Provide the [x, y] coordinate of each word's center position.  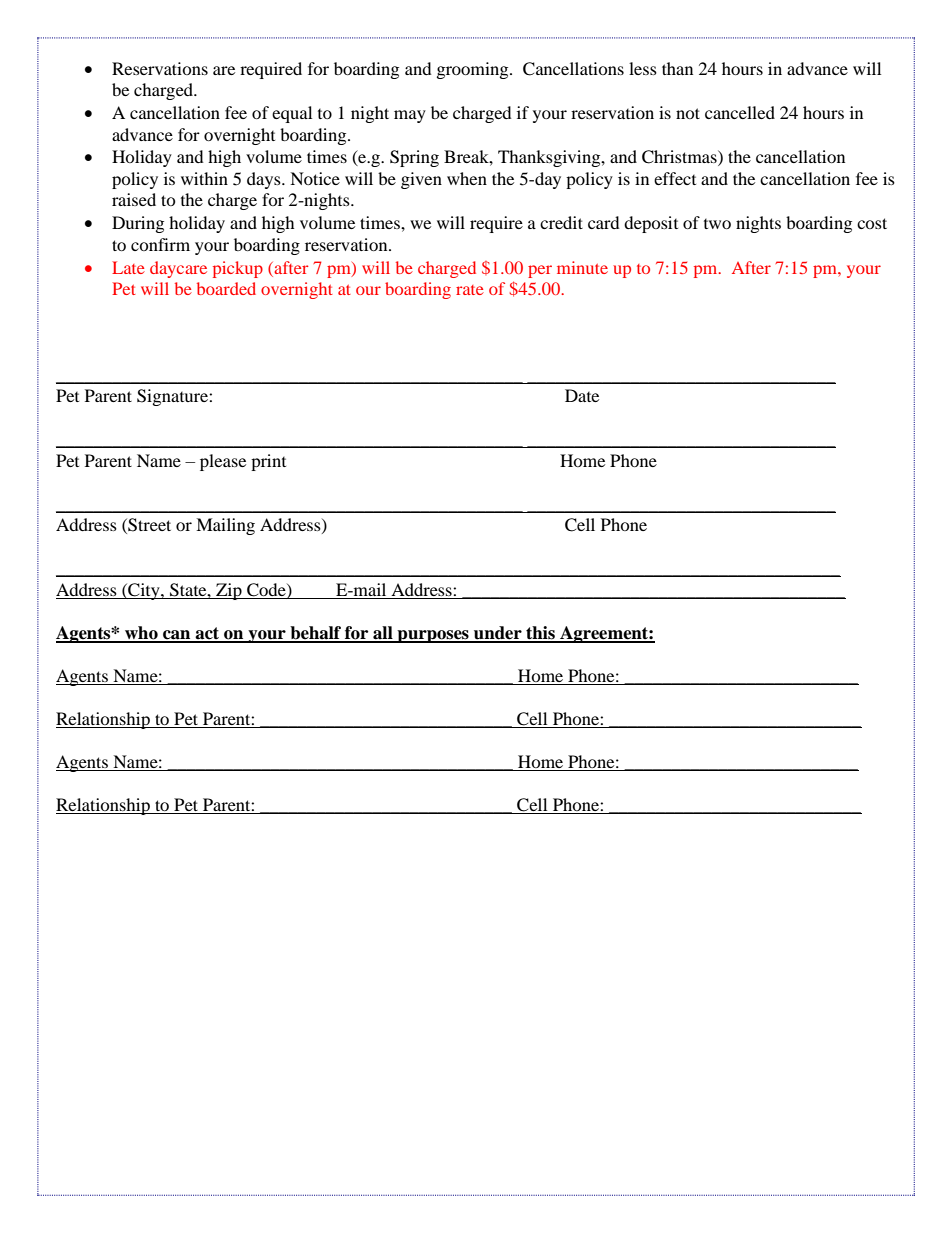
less [643, 68]
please [223, 462]
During [138, 224]
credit [561, 222]
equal [292, 114]
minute [582, 267]
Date [582, 395]
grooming [474, 70]
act [207, 634]
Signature [173, 397]
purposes [433, 636]
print [268, 462]
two [717, 224]
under [498, 634]
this [540, 634]
